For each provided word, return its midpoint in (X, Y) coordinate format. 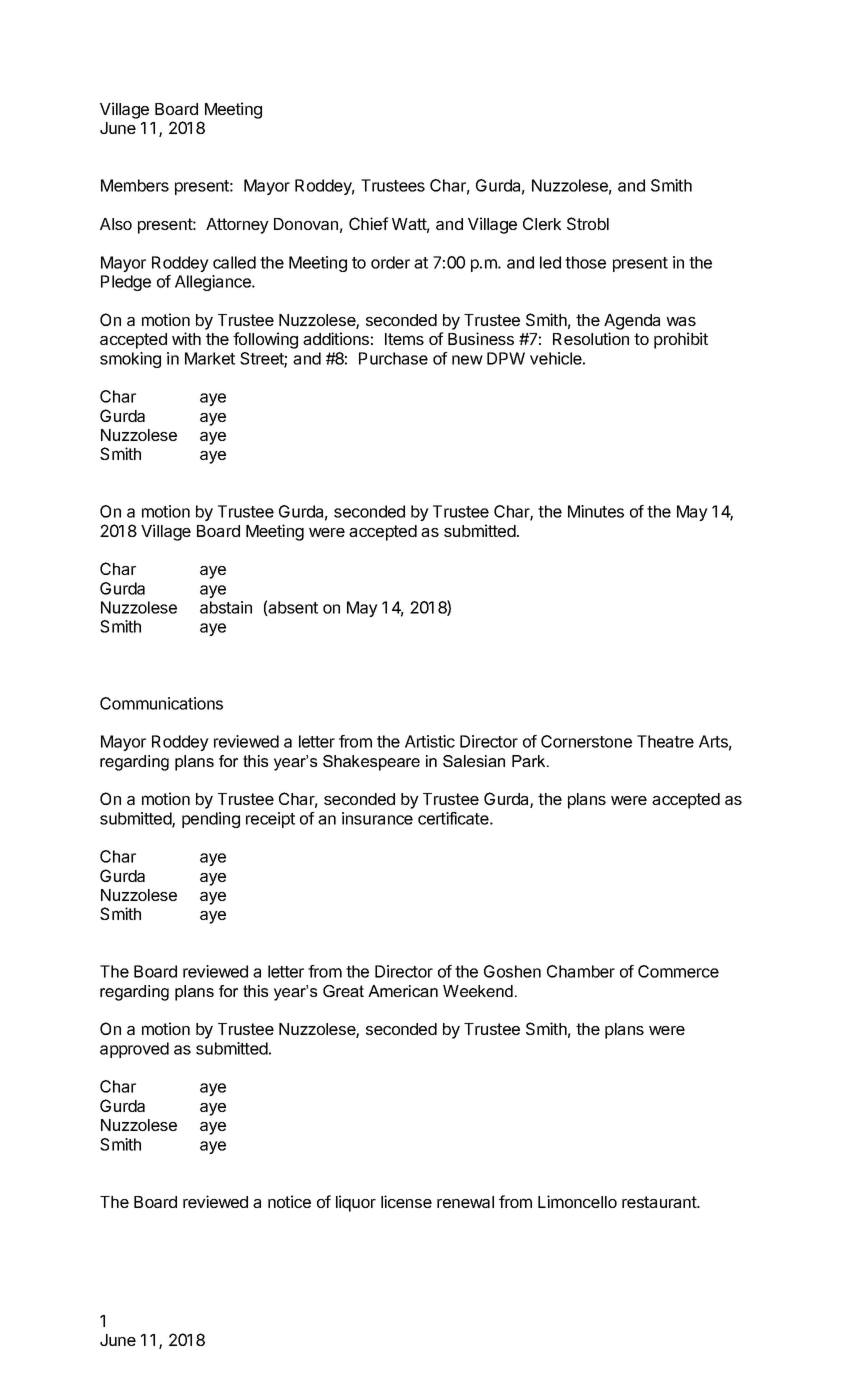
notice (289, 1201)
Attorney (237, 226)
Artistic (430, 741)
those (585, 262)
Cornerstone (586, 741)
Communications (161, 703)
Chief (369, 223)
